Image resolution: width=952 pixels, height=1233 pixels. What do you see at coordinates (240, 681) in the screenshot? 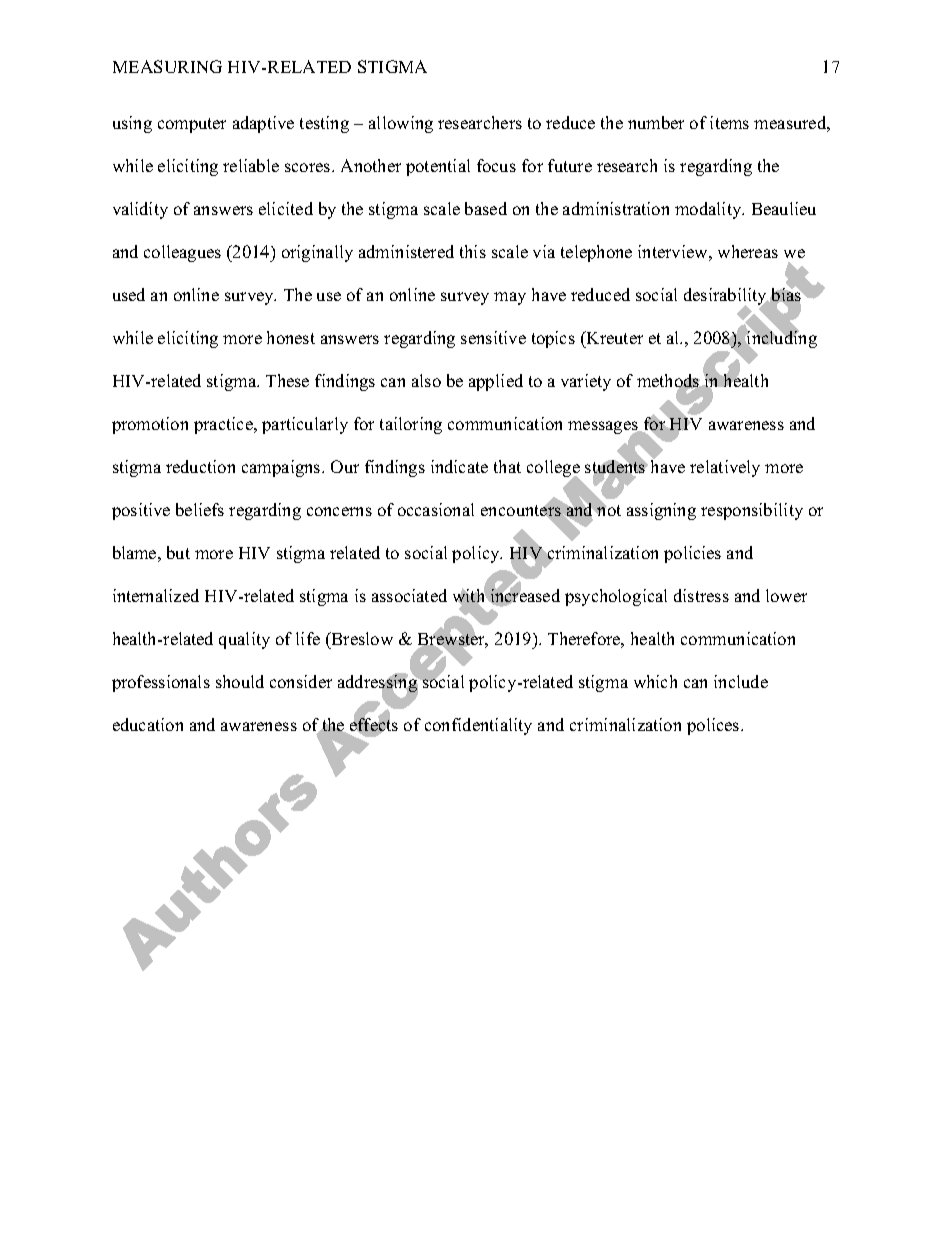
I see `should` at bounding box center [240, 681].
